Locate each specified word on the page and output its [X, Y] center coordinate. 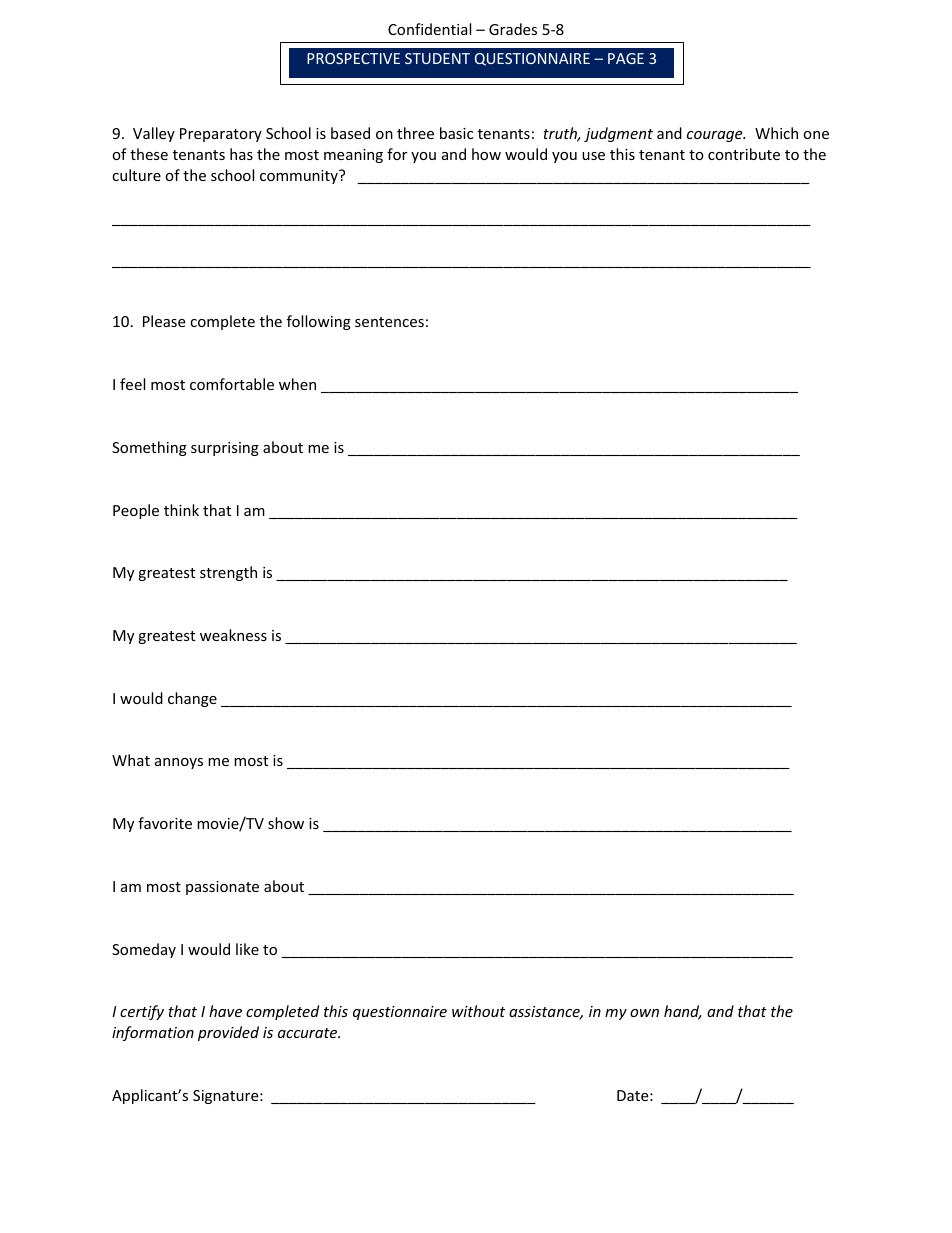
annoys [179, 763]
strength [228, 573]
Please [164, 321]
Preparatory [221, 135]
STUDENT [437, 58]
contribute [744, 154]
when [297, 384]
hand [683, 1012]
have [225, 1011]
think [181, 510]
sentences [389, 322]
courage [716, 136]
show [286, 823]
